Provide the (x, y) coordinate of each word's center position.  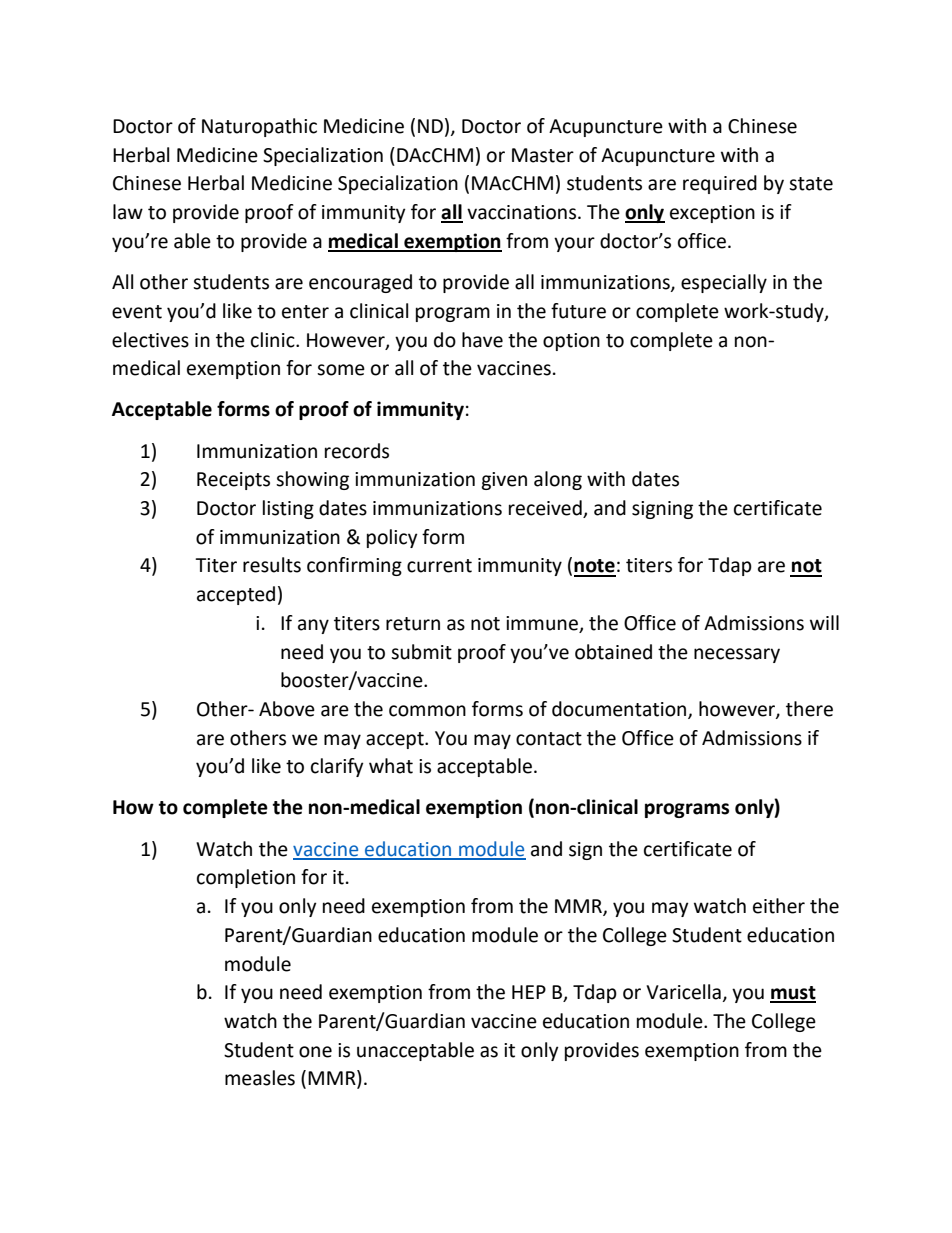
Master (543, 155)
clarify (337, 767)
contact (549, 739)
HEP (529, 992)
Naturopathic (259, 127)
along (558, 480)
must (793, 994)
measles (260, 1078)
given (504, 481)
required (720, 184)
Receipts (233, 481)
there (809, 709)
